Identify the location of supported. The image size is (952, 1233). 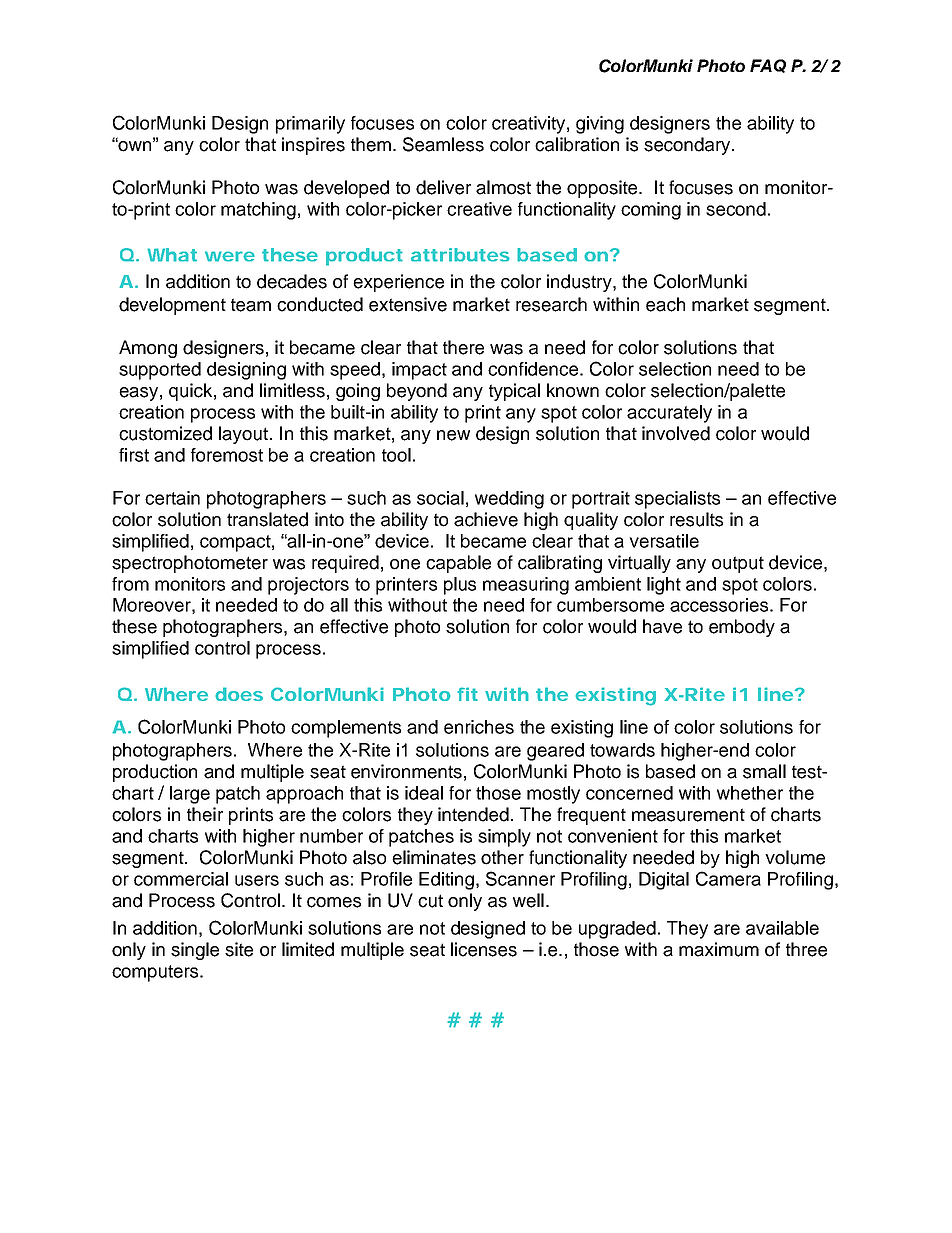
(160, 371).
